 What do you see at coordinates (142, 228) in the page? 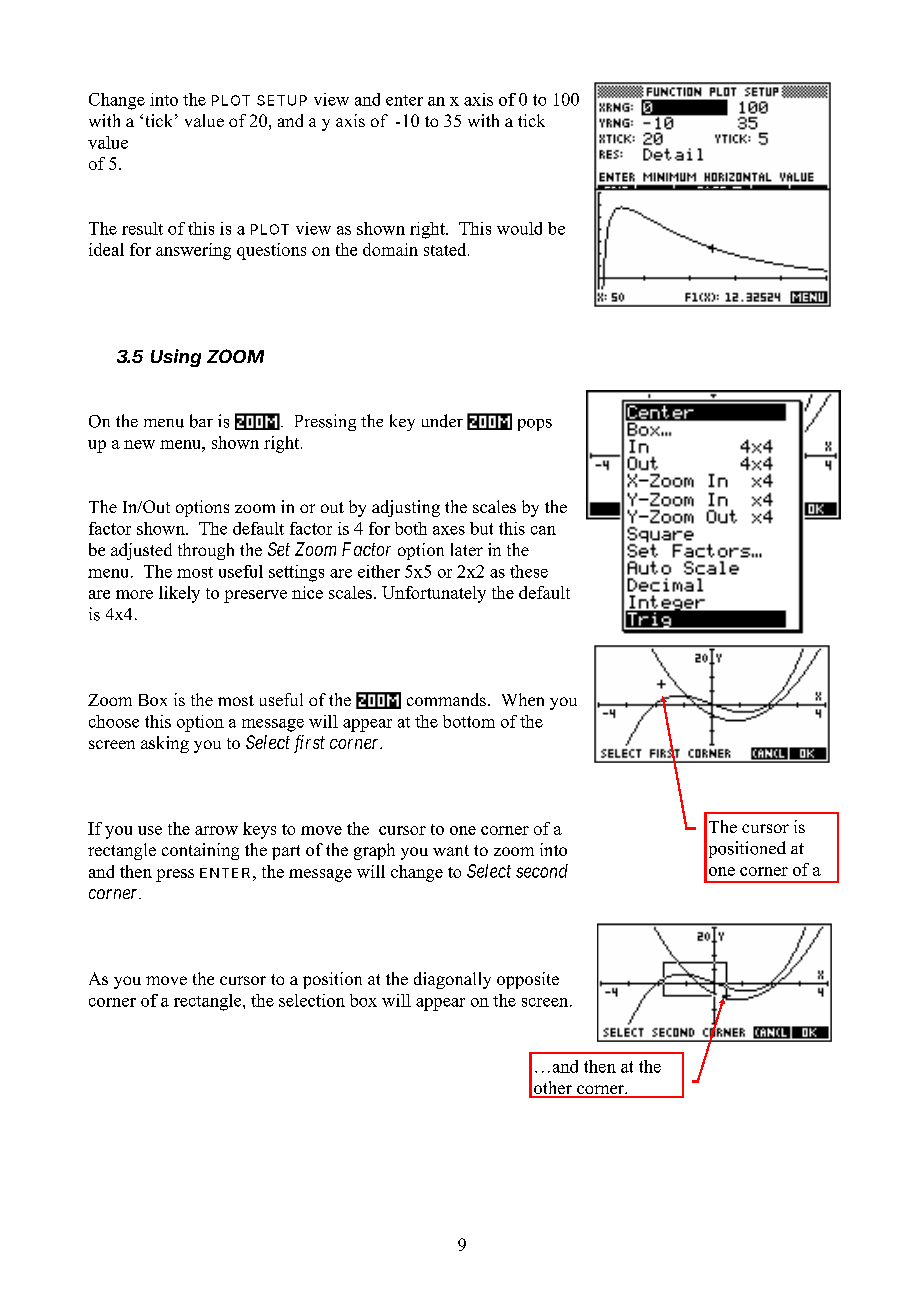
I see `result` at bounding box center [142, 228].
